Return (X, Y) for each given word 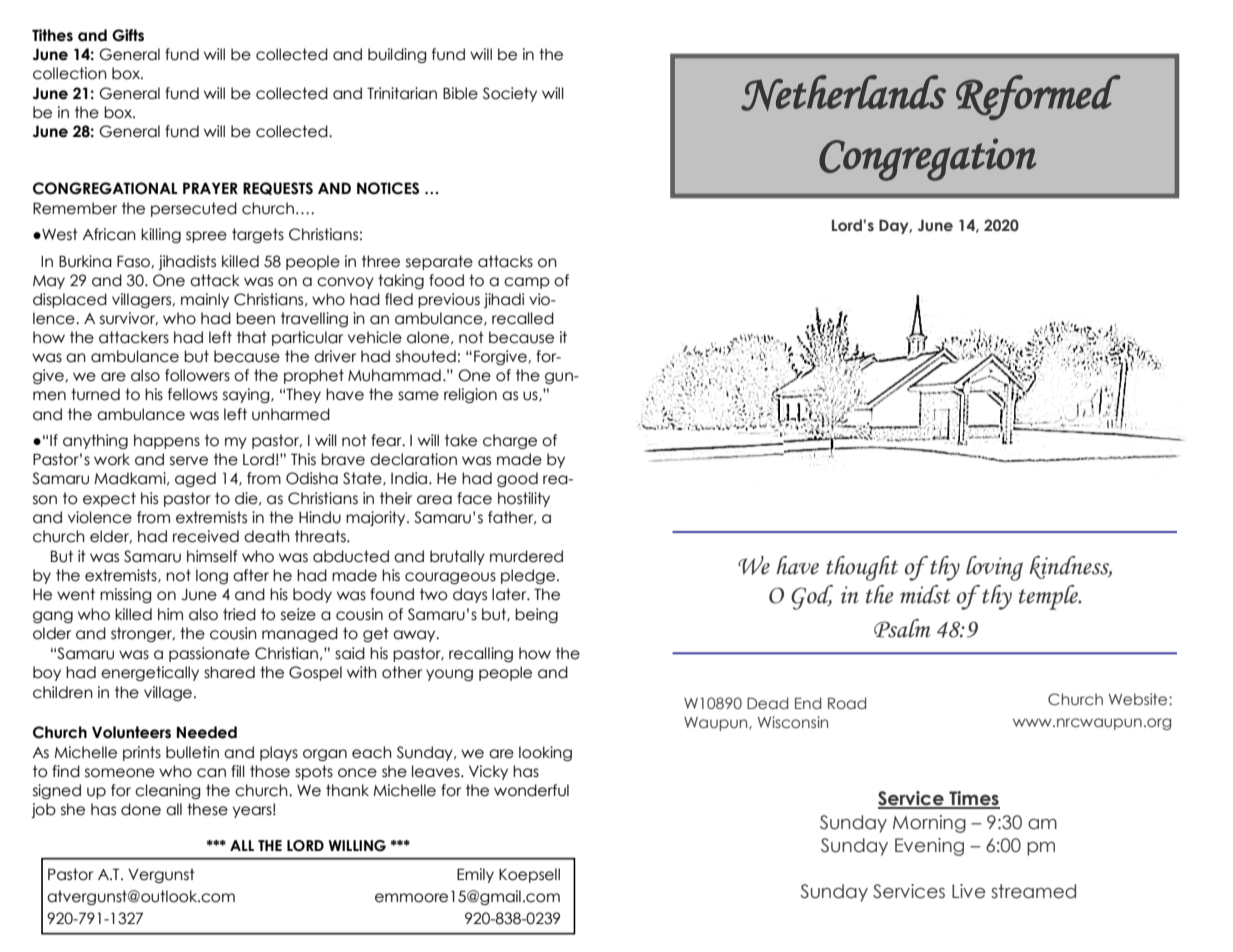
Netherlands (843, 93)
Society (510, 94)
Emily (475, 875)
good (517, 479)
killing (161, 235)
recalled (523, 318)
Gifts (128, 35)
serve (189, 461)
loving (994, 568)
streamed (1033, 891)
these (207, 809)
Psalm (902, 628)
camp (527, 283)
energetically (150, 673)
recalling (481, 654)
